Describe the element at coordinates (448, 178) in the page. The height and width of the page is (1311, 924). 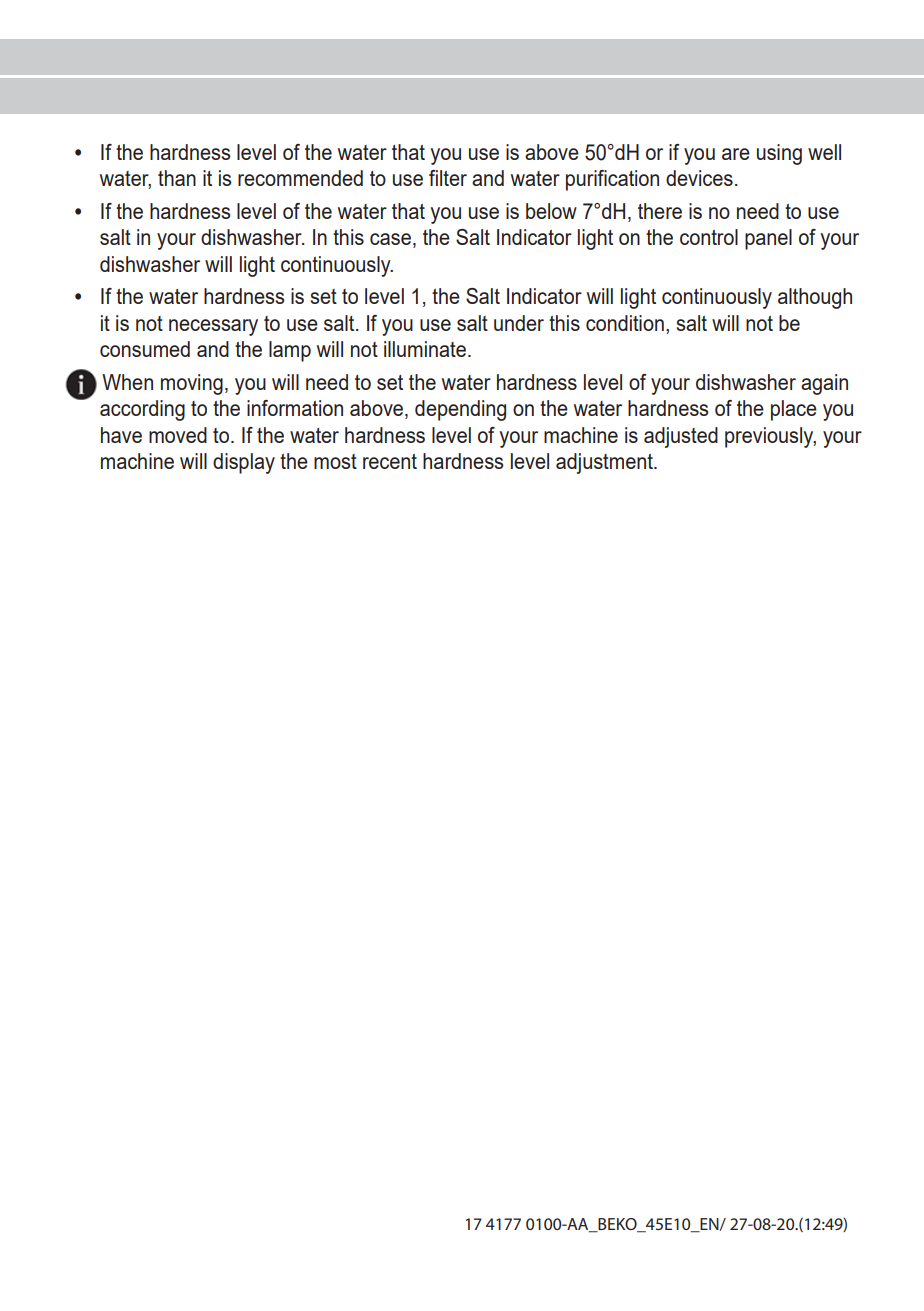
I see `filter` at that location.
